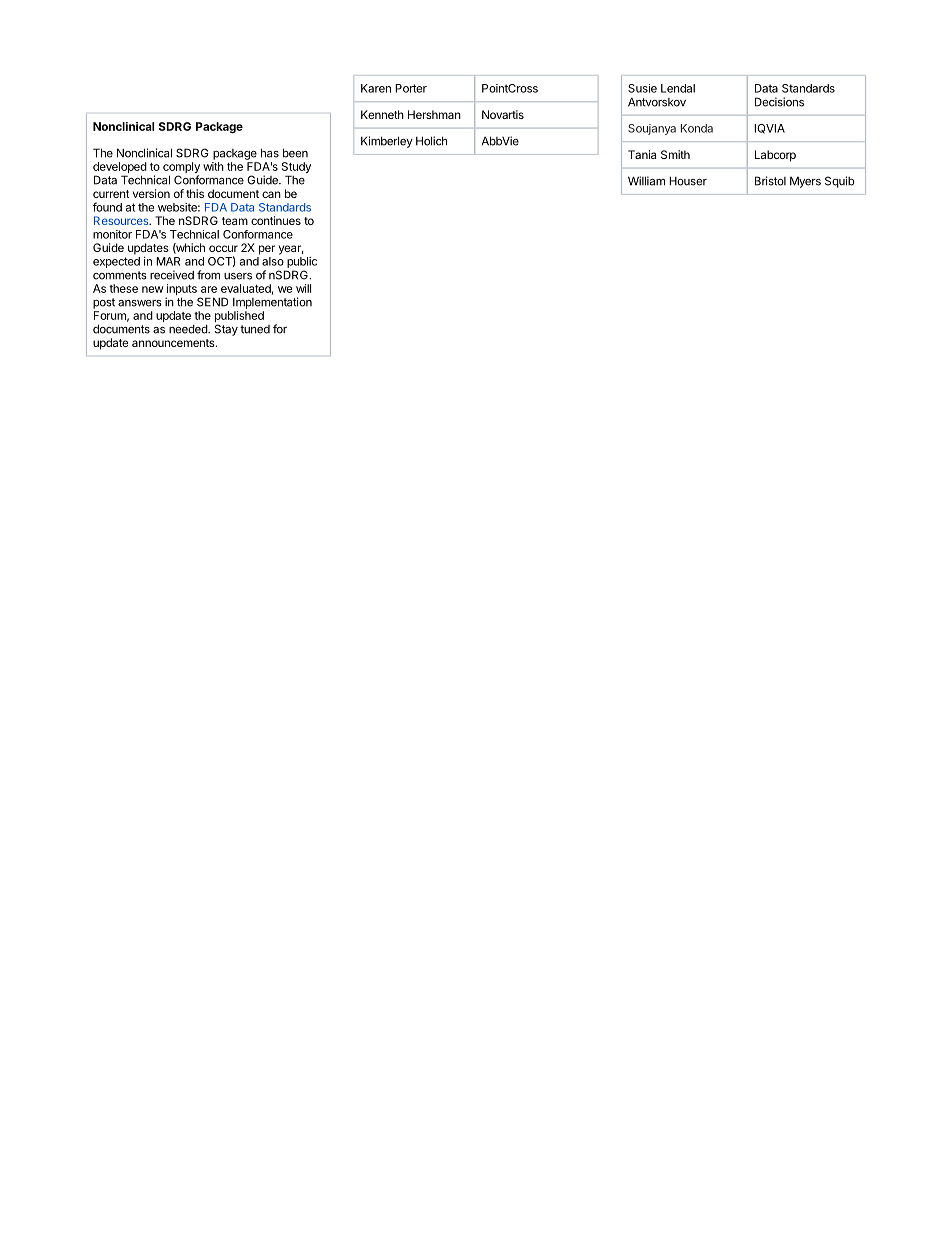 This image has height=1233, width=952. Describe the element at coordinates (181, 169) in the image. I see `comply` at that location.
